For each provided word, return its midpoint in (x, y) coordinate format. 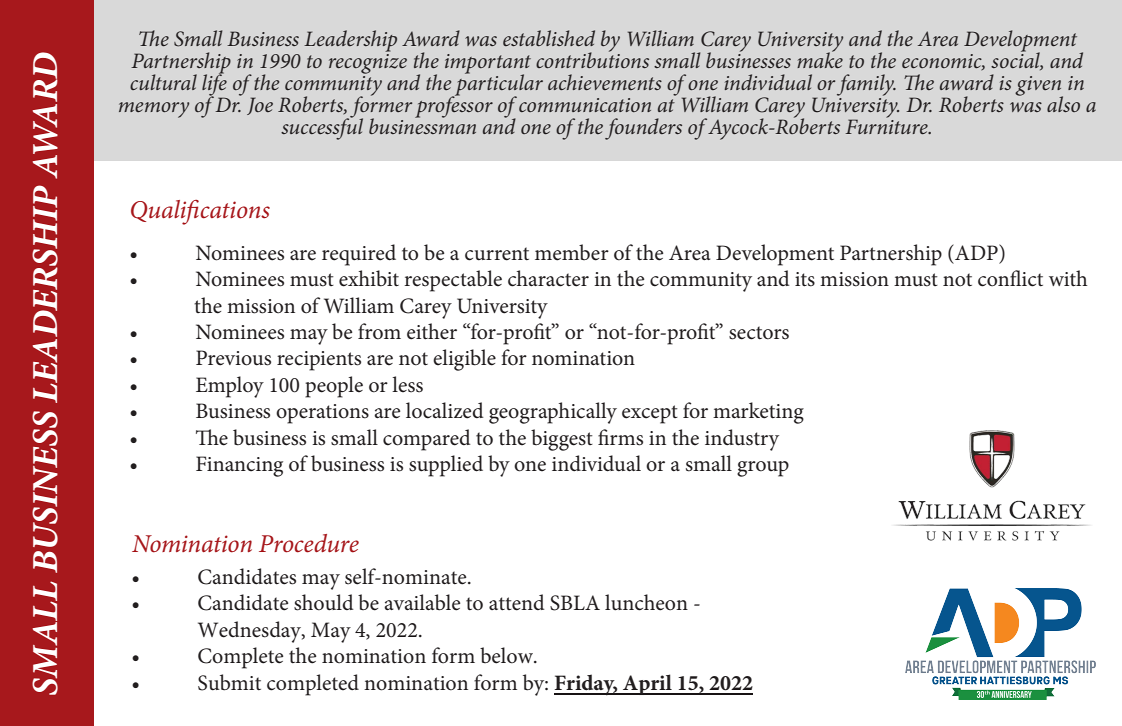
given (1039, 87)
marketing (758, 413)
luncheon (646, 602)
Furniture (887, 126)
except (650, 414)
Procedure (309, 543)
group (763, 469)
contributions (592, 59)
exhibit (369, 278)
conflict (1010, 278)
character (548, 278)
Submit (229, 682)
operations (322, 414)
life (215, 85)
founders (643, 129)
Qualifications (200, 212)
